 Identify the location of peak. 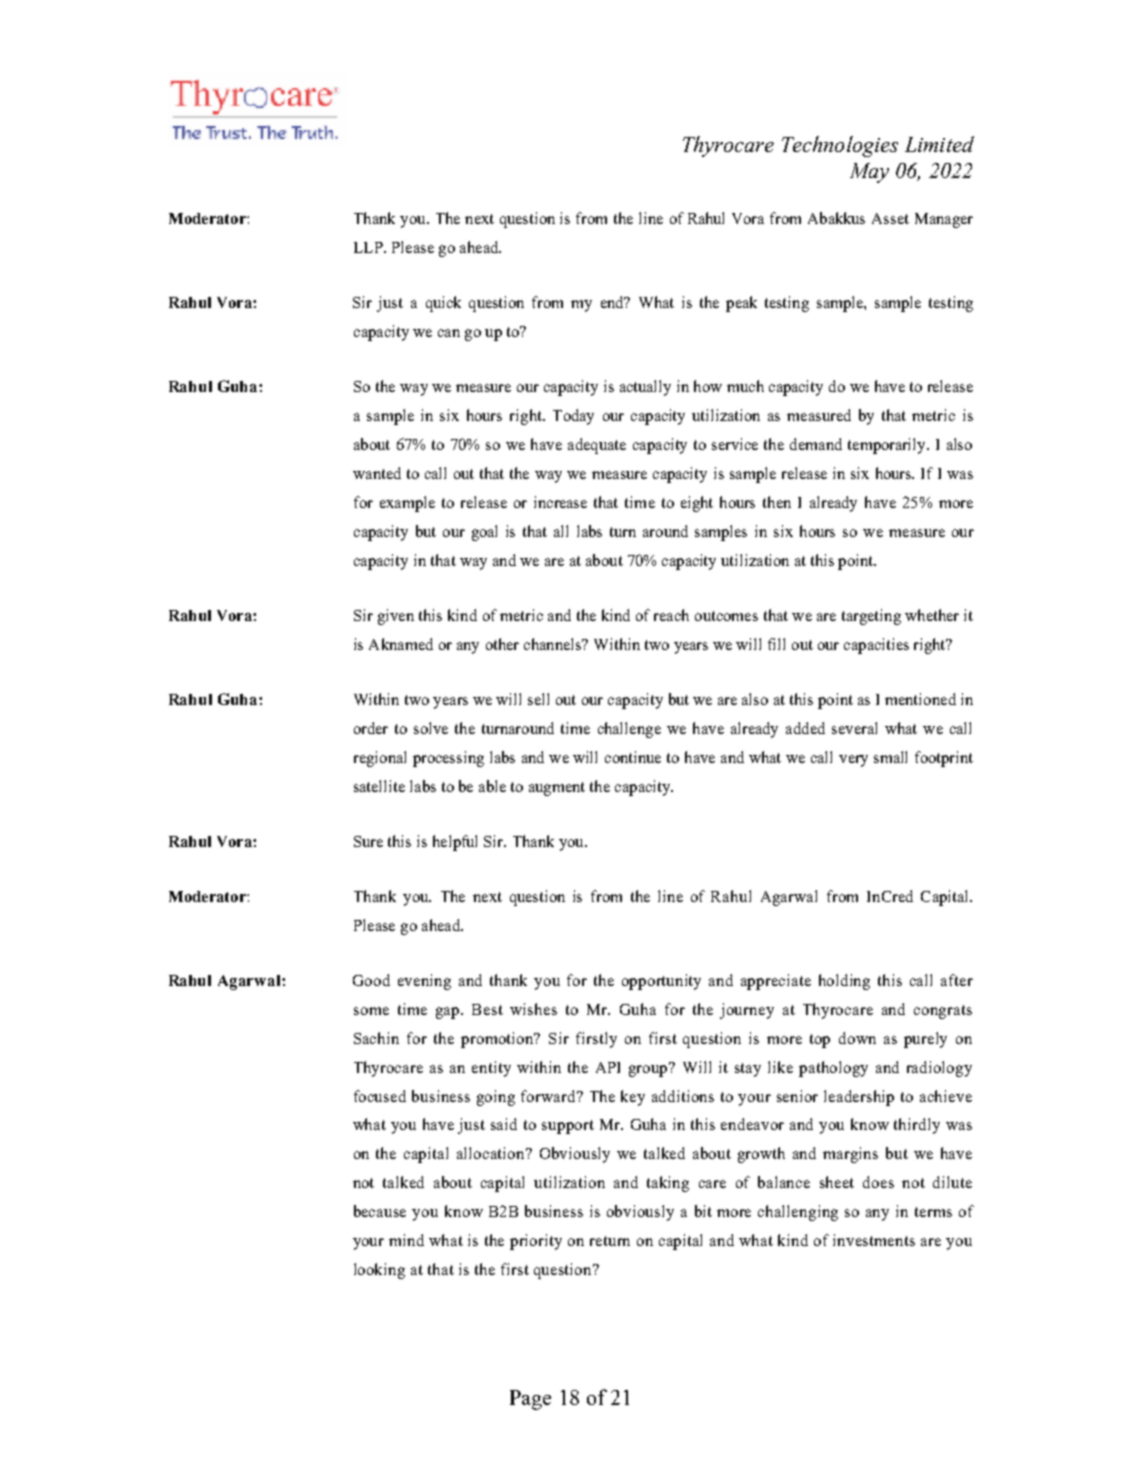
(741, 304).
